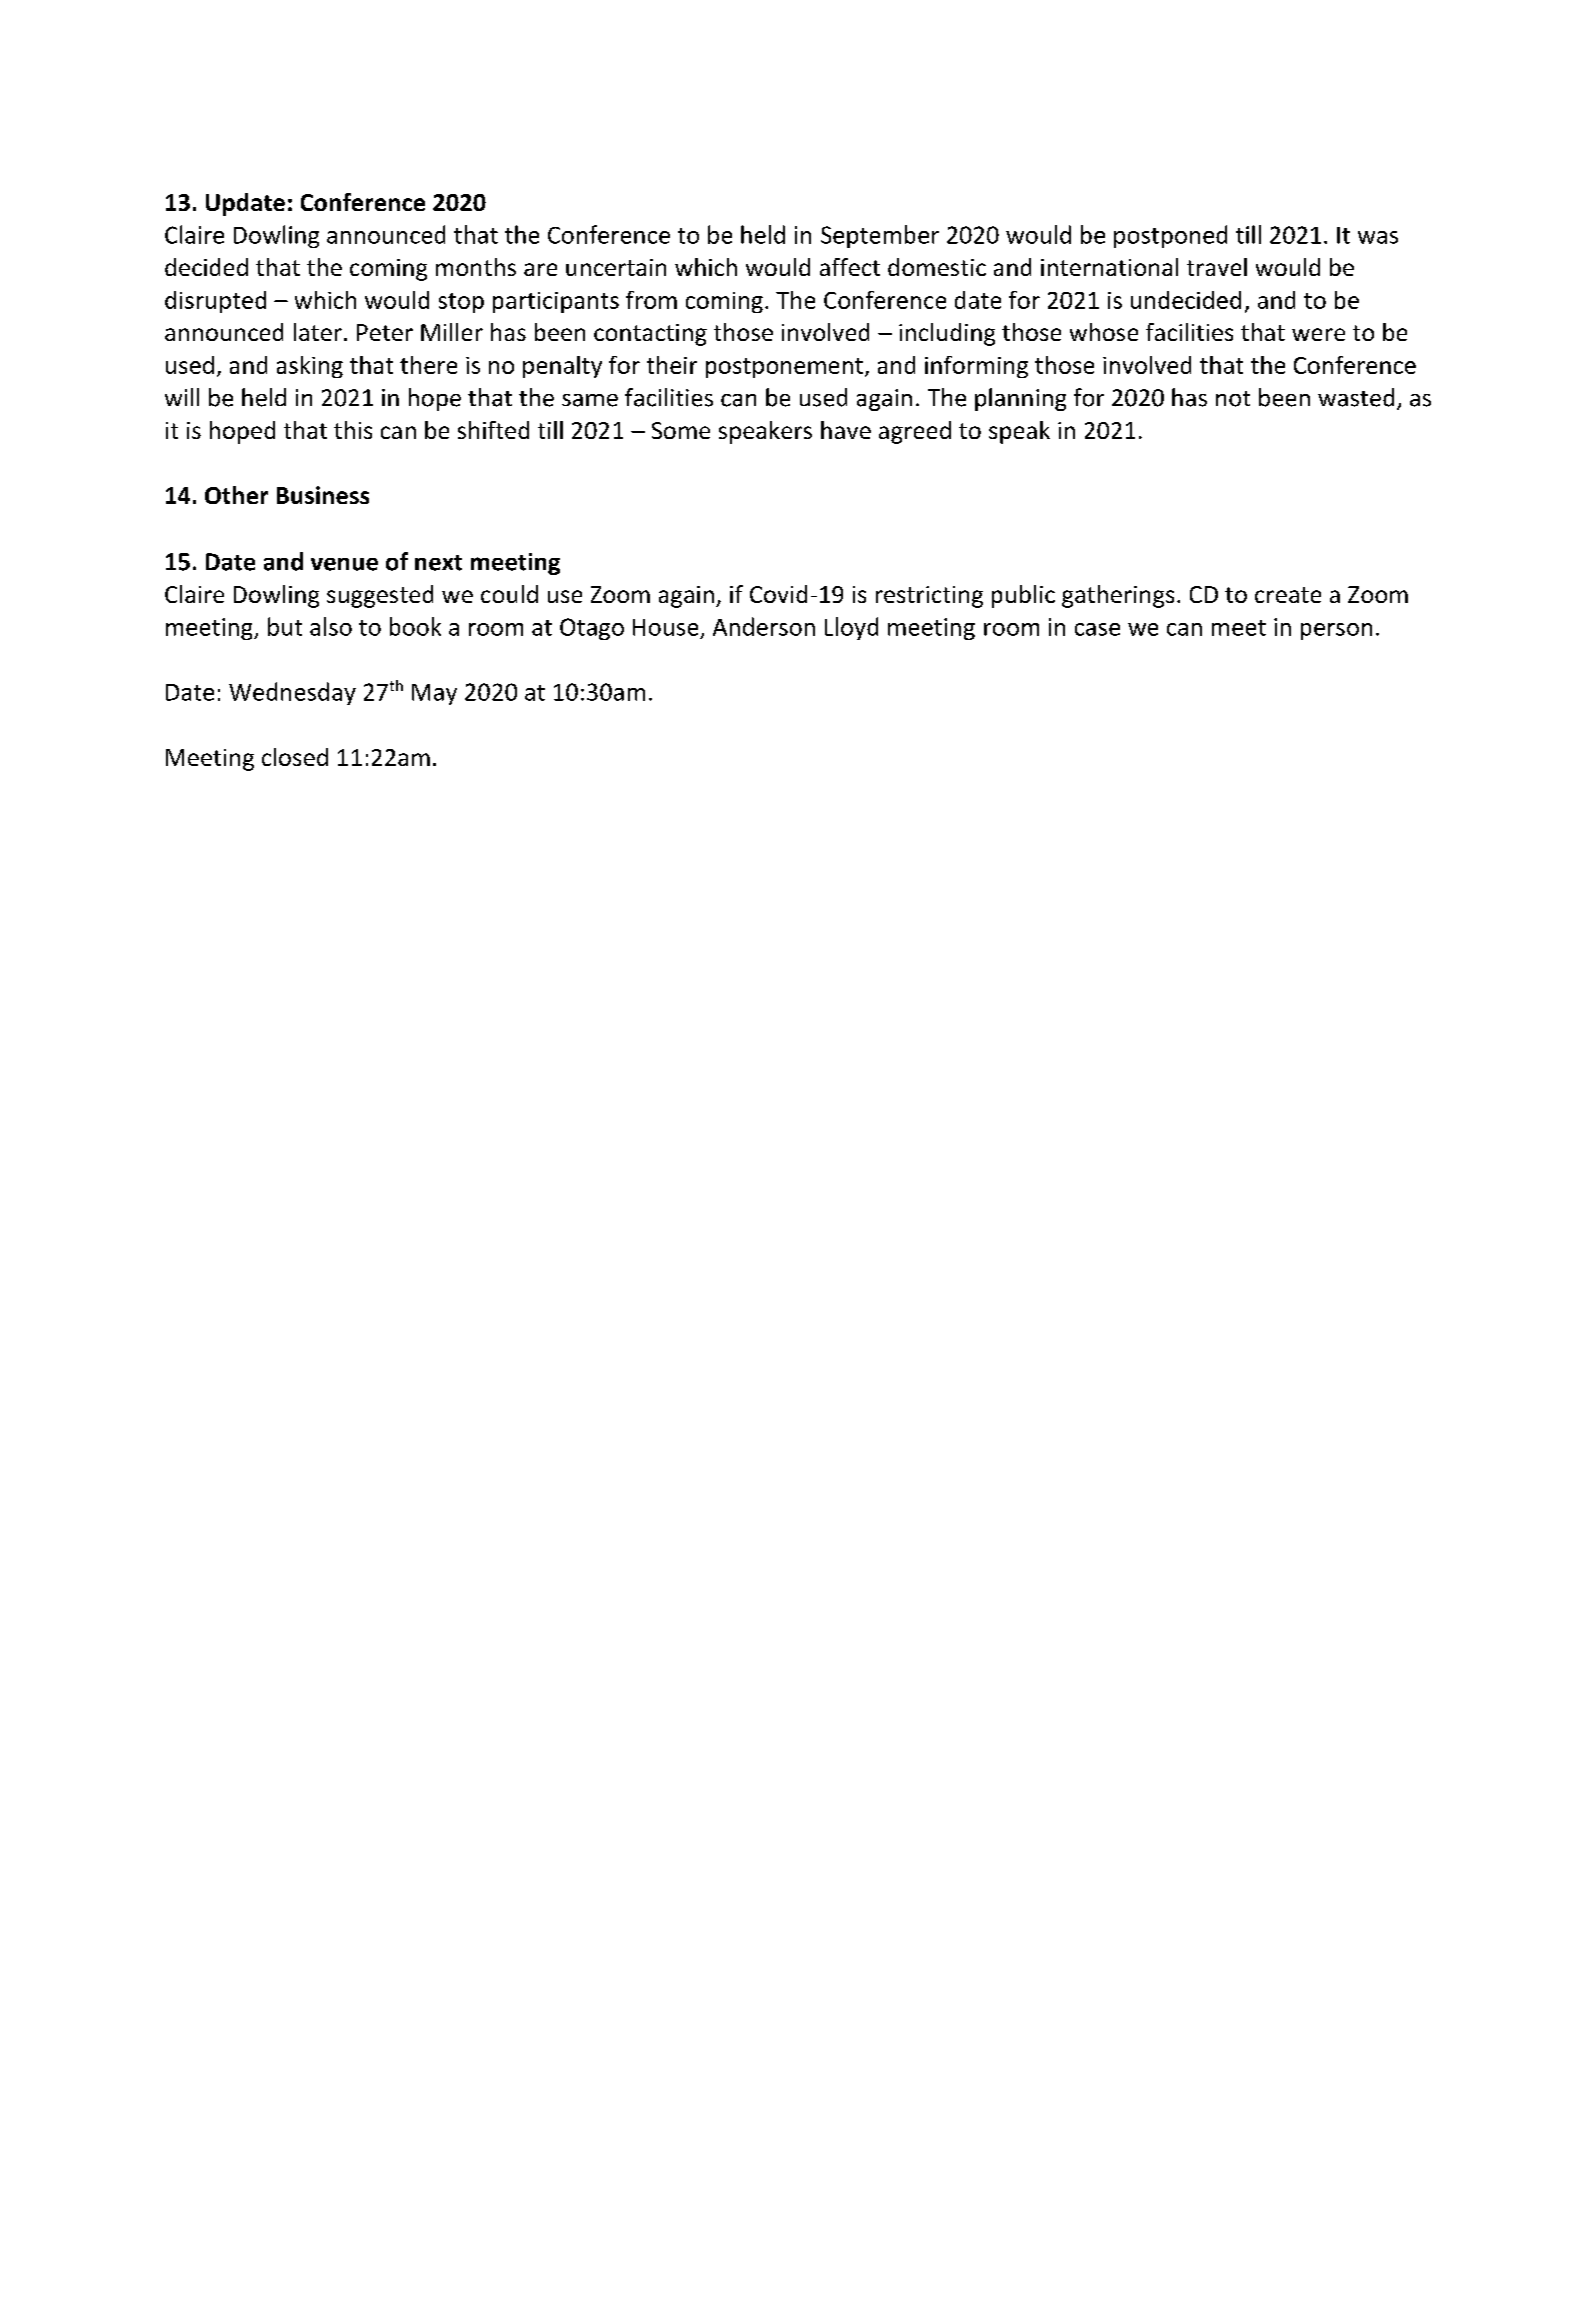 The width and height of the screenshot is (1589, 2313). What do you see at coordinates (915, 432) in the screenshot?
I see `agreed` at bounding box center [915, 432].
